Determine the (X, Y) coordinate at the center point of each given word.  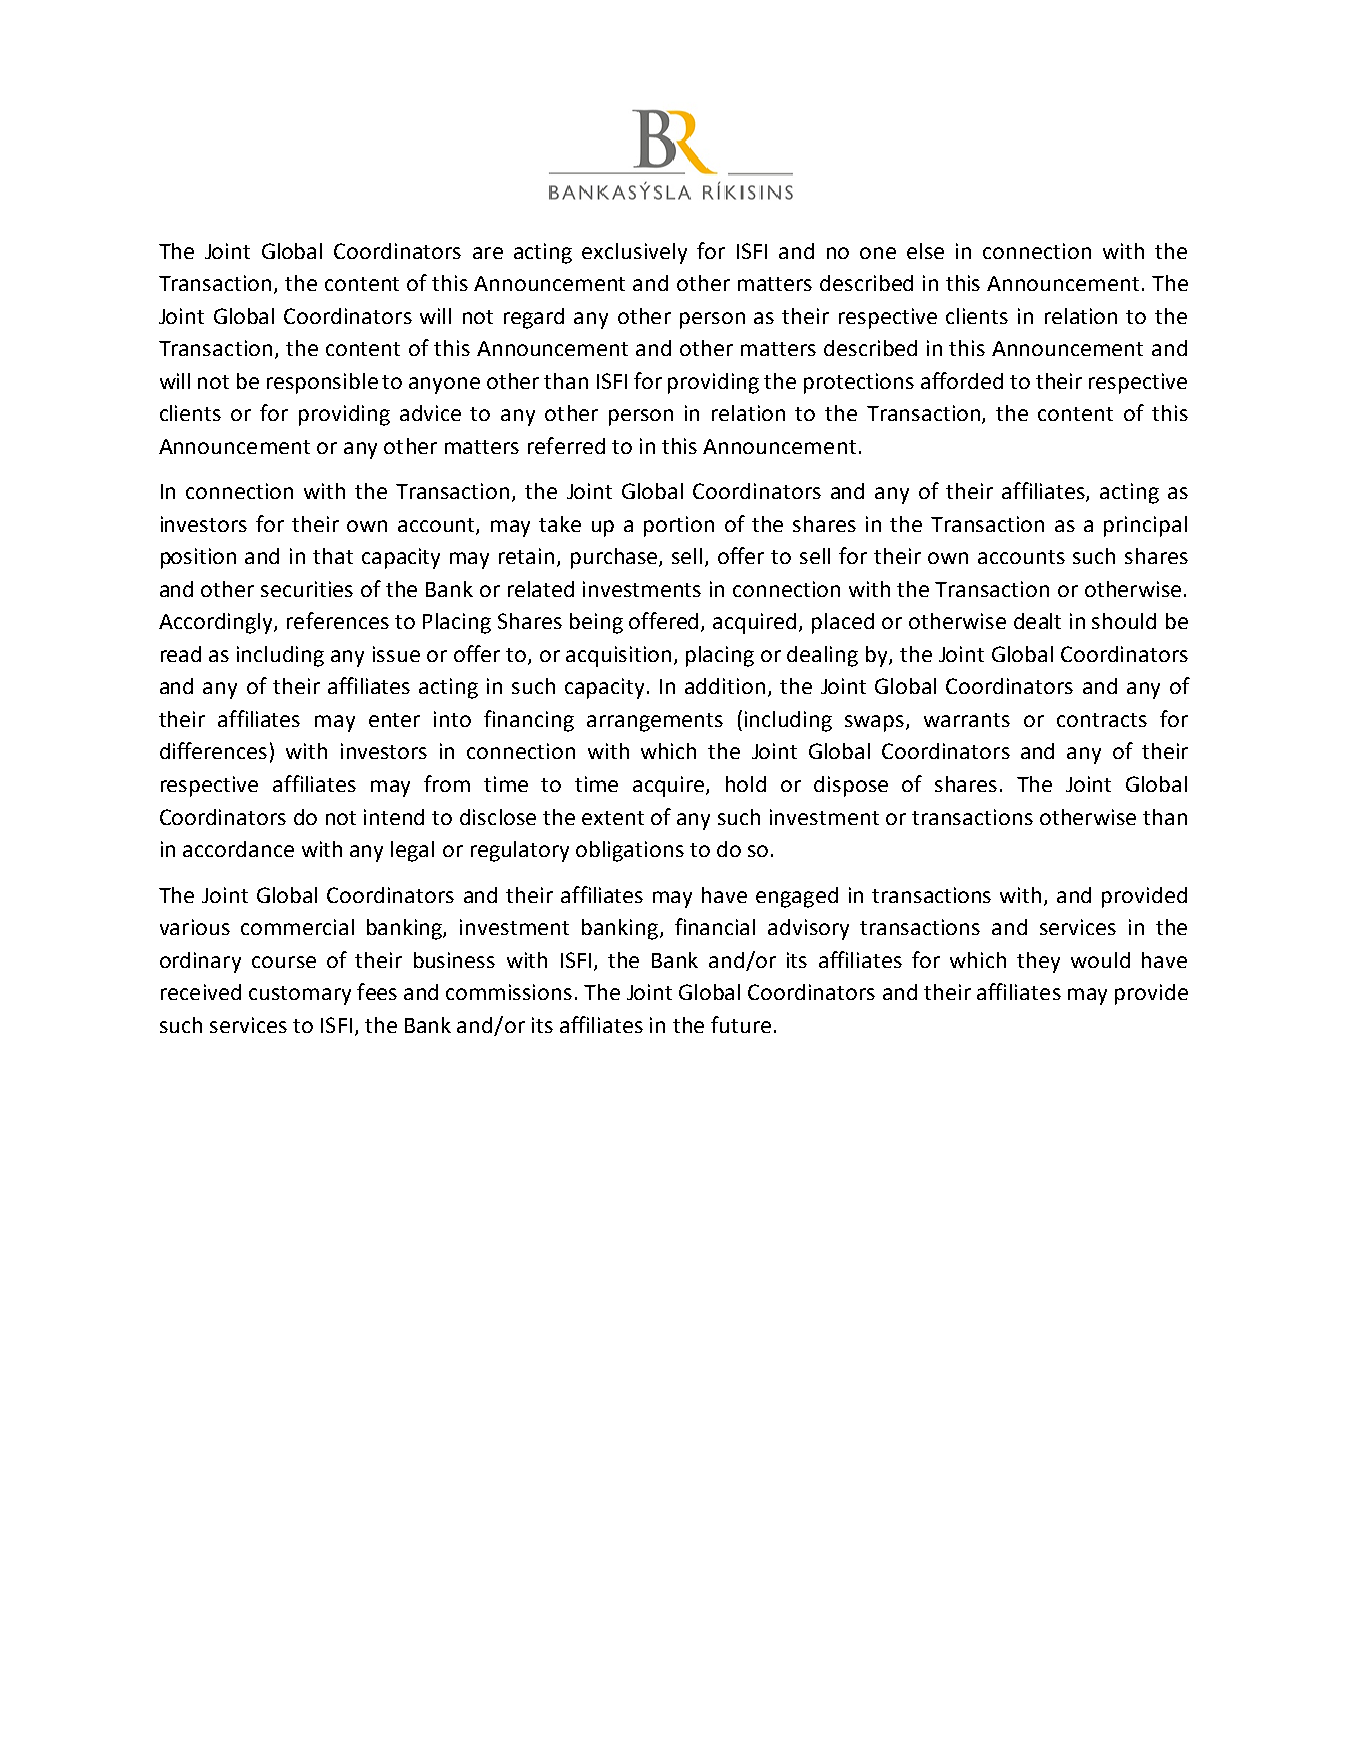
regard (534, 318)
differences (213, 750)
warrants (967, 720)
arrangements (655, 722)
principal (1145, 526)
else (925, 251)
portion (679, 526)
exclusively (634, 253)
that (333, 556)
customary (300, 995)
